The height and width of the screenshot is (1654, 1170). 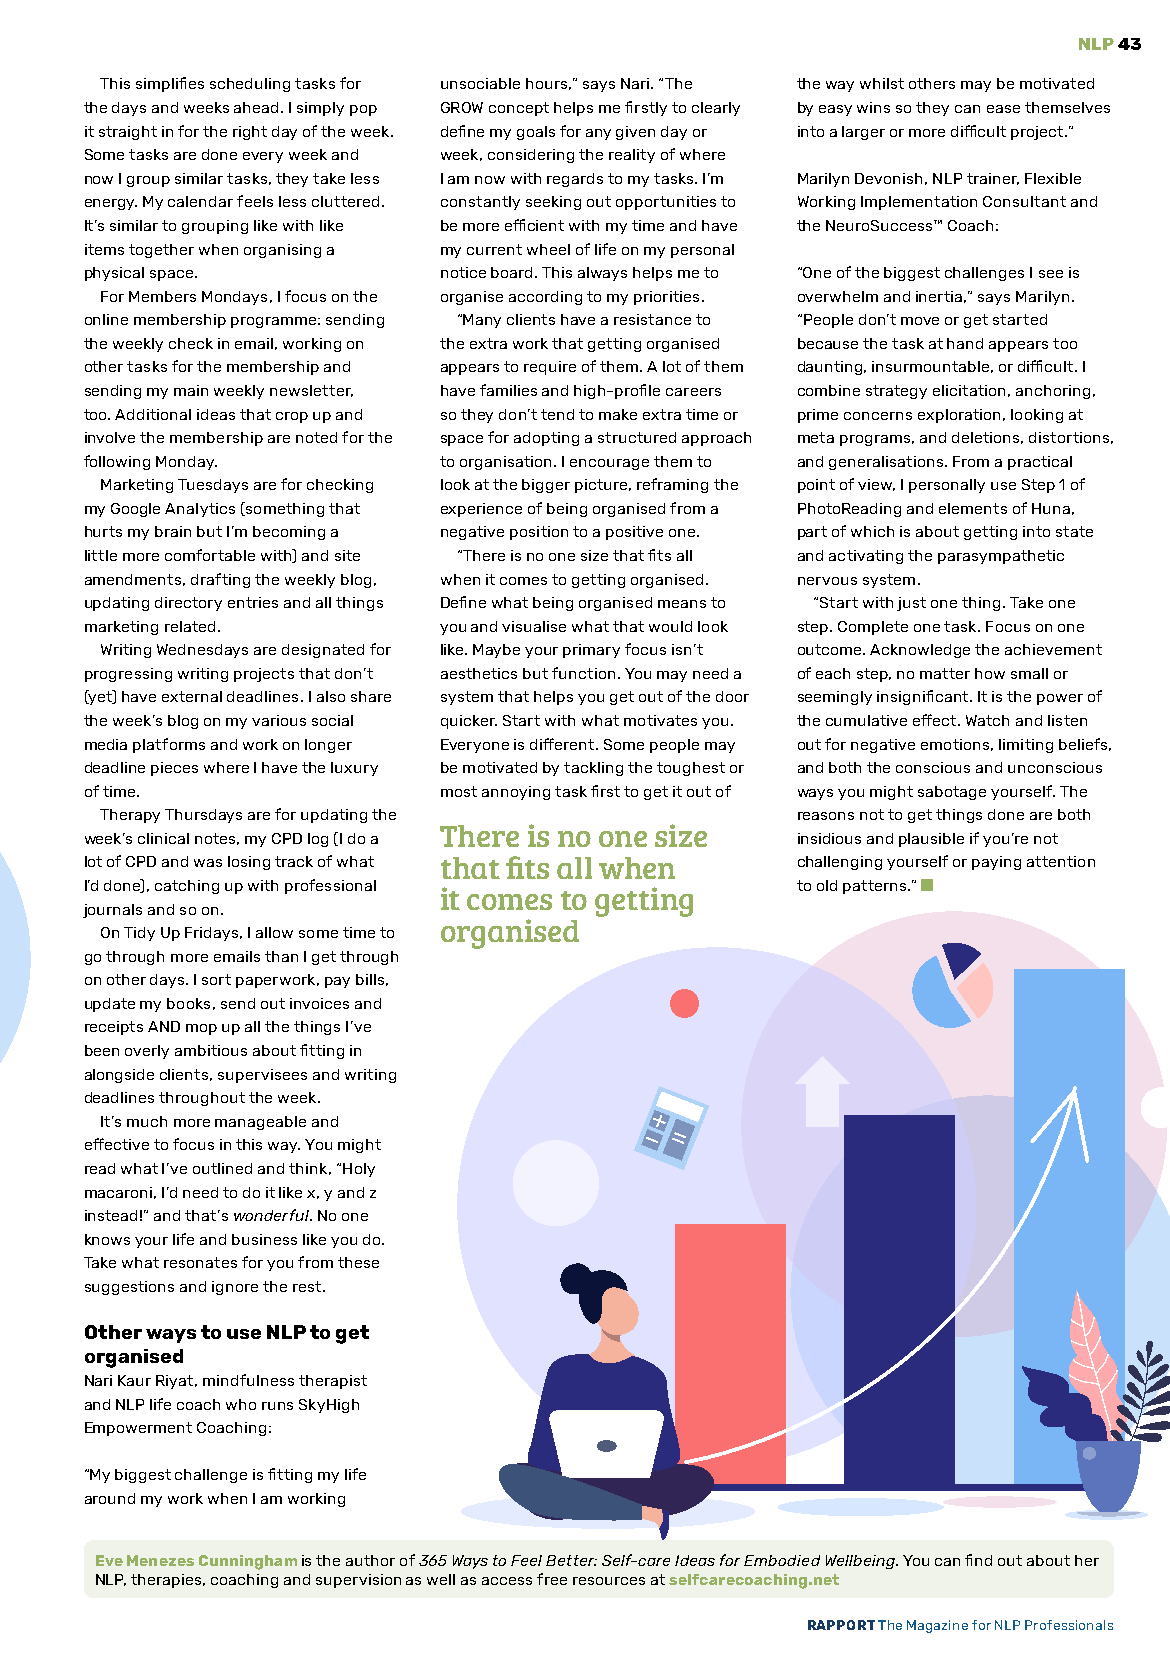 What do you see at coordinates (1003, 109) in the screenshot?
I see `ease` at bounding box center [1003, 109].
